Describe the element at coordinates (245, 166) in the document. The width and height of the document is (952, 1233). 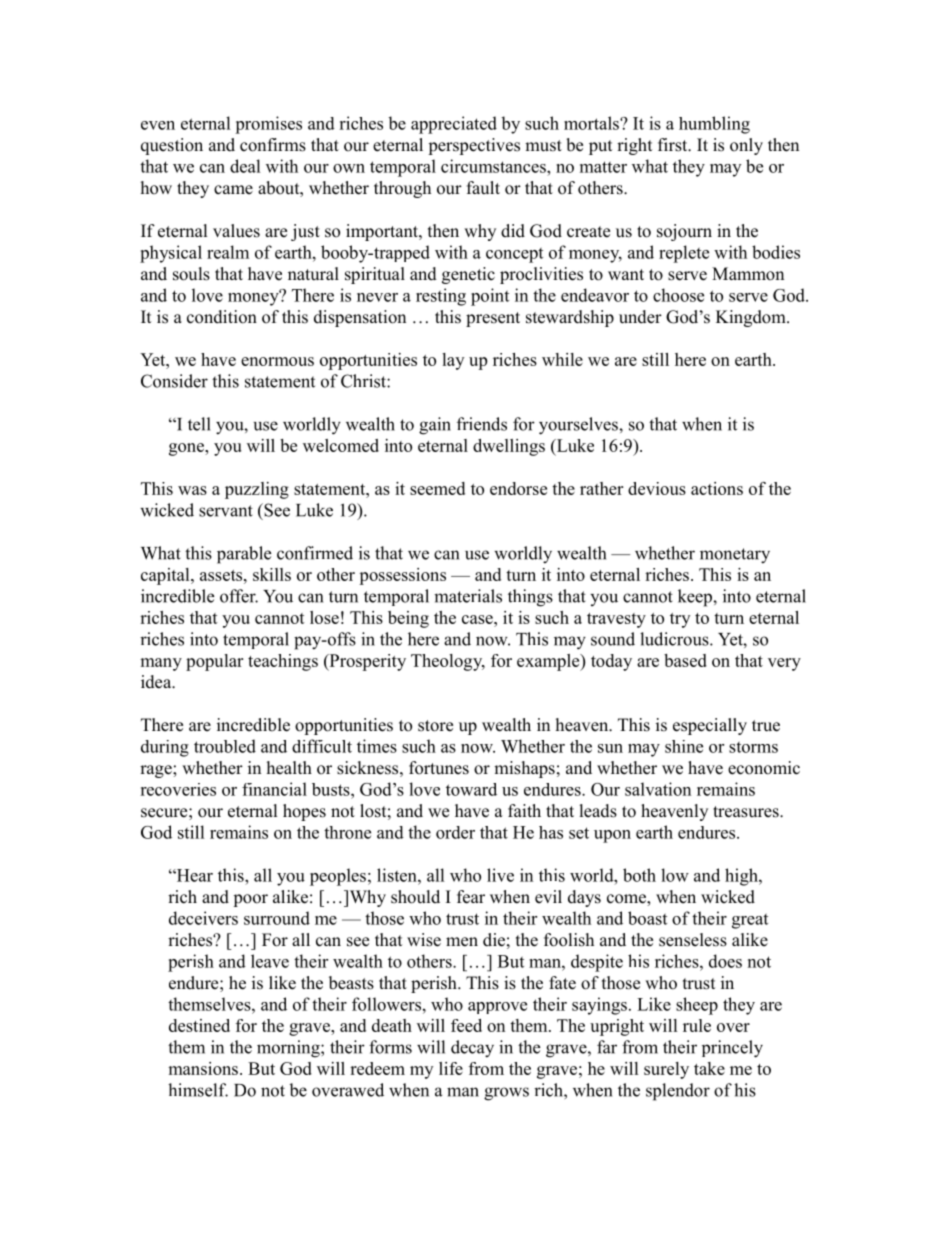
I see `deal` at that location.
